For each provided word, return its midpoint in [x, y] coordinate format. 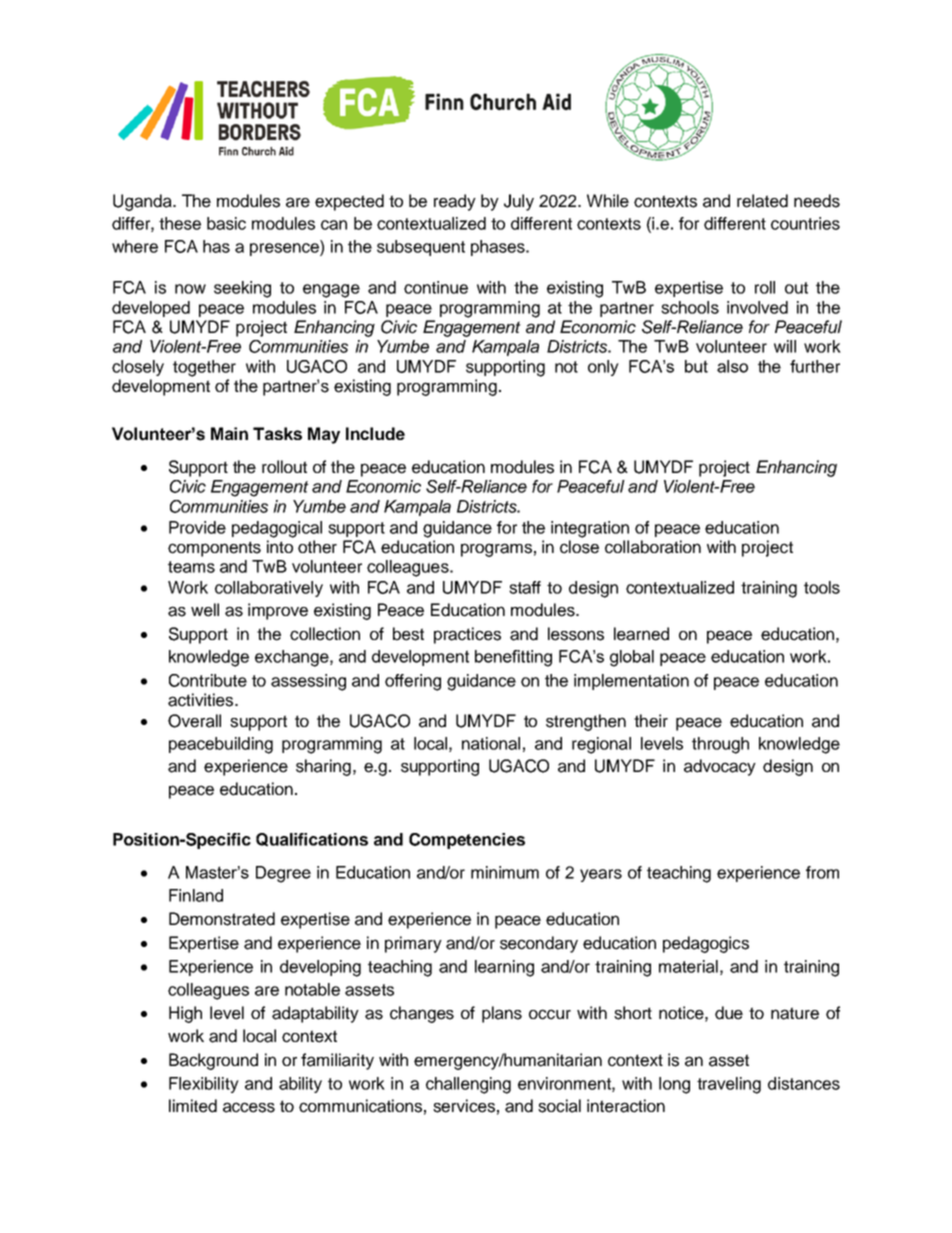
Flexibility [204, 1085]
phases [499, 248]
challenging [468, 1085]
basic [226, 223]
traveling [729, 1085]
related [762, 201]
